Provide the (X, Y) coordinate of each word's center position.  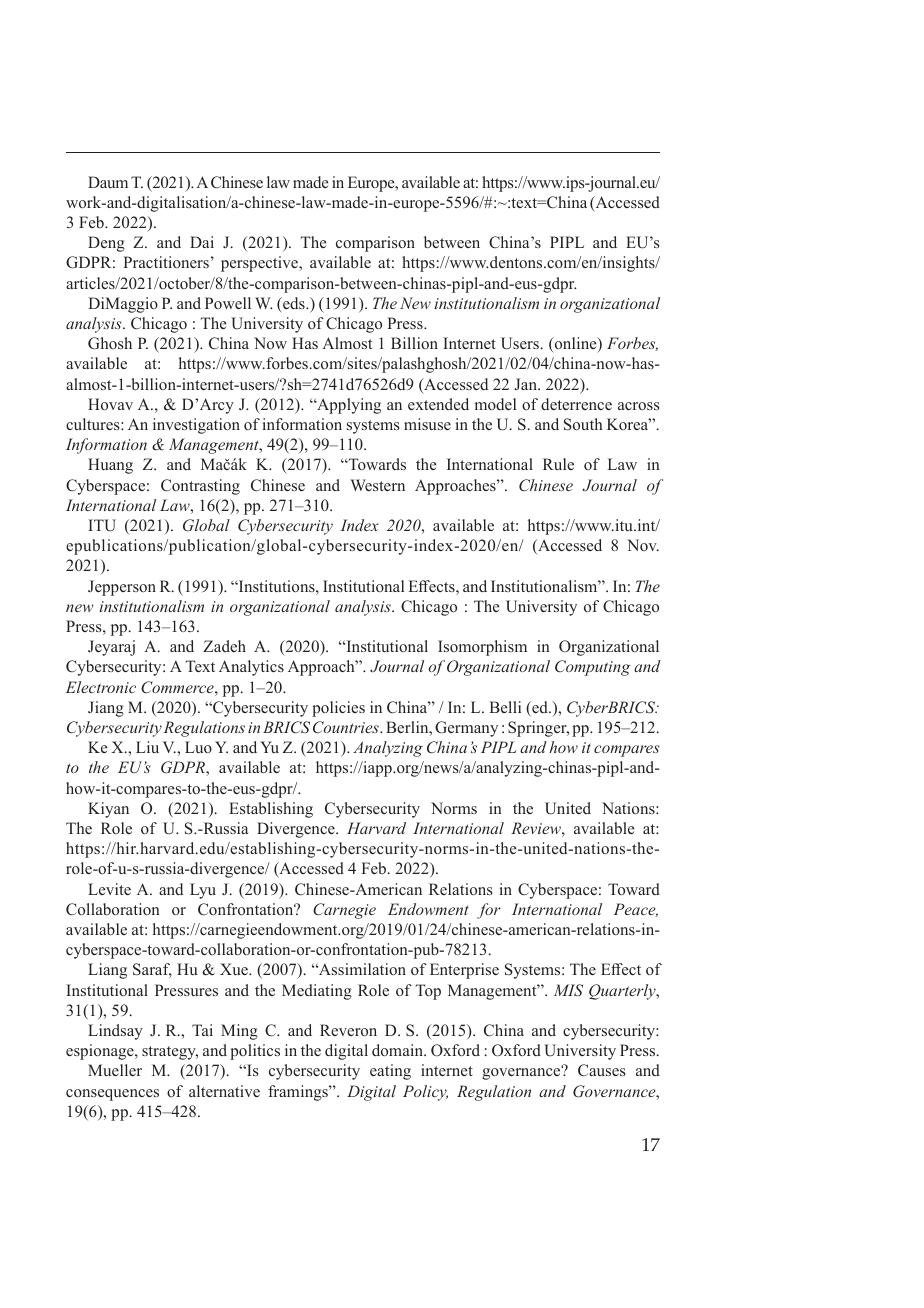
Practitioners (166, 262)
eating (390, 1072)
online (575, 344)
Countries (347, 727)
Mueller (115, 1070)
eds (294, 303)
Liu (147, 747)
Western (377, 485)
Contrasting (200, 487)
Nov (643, 545)
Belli (505, 707)
